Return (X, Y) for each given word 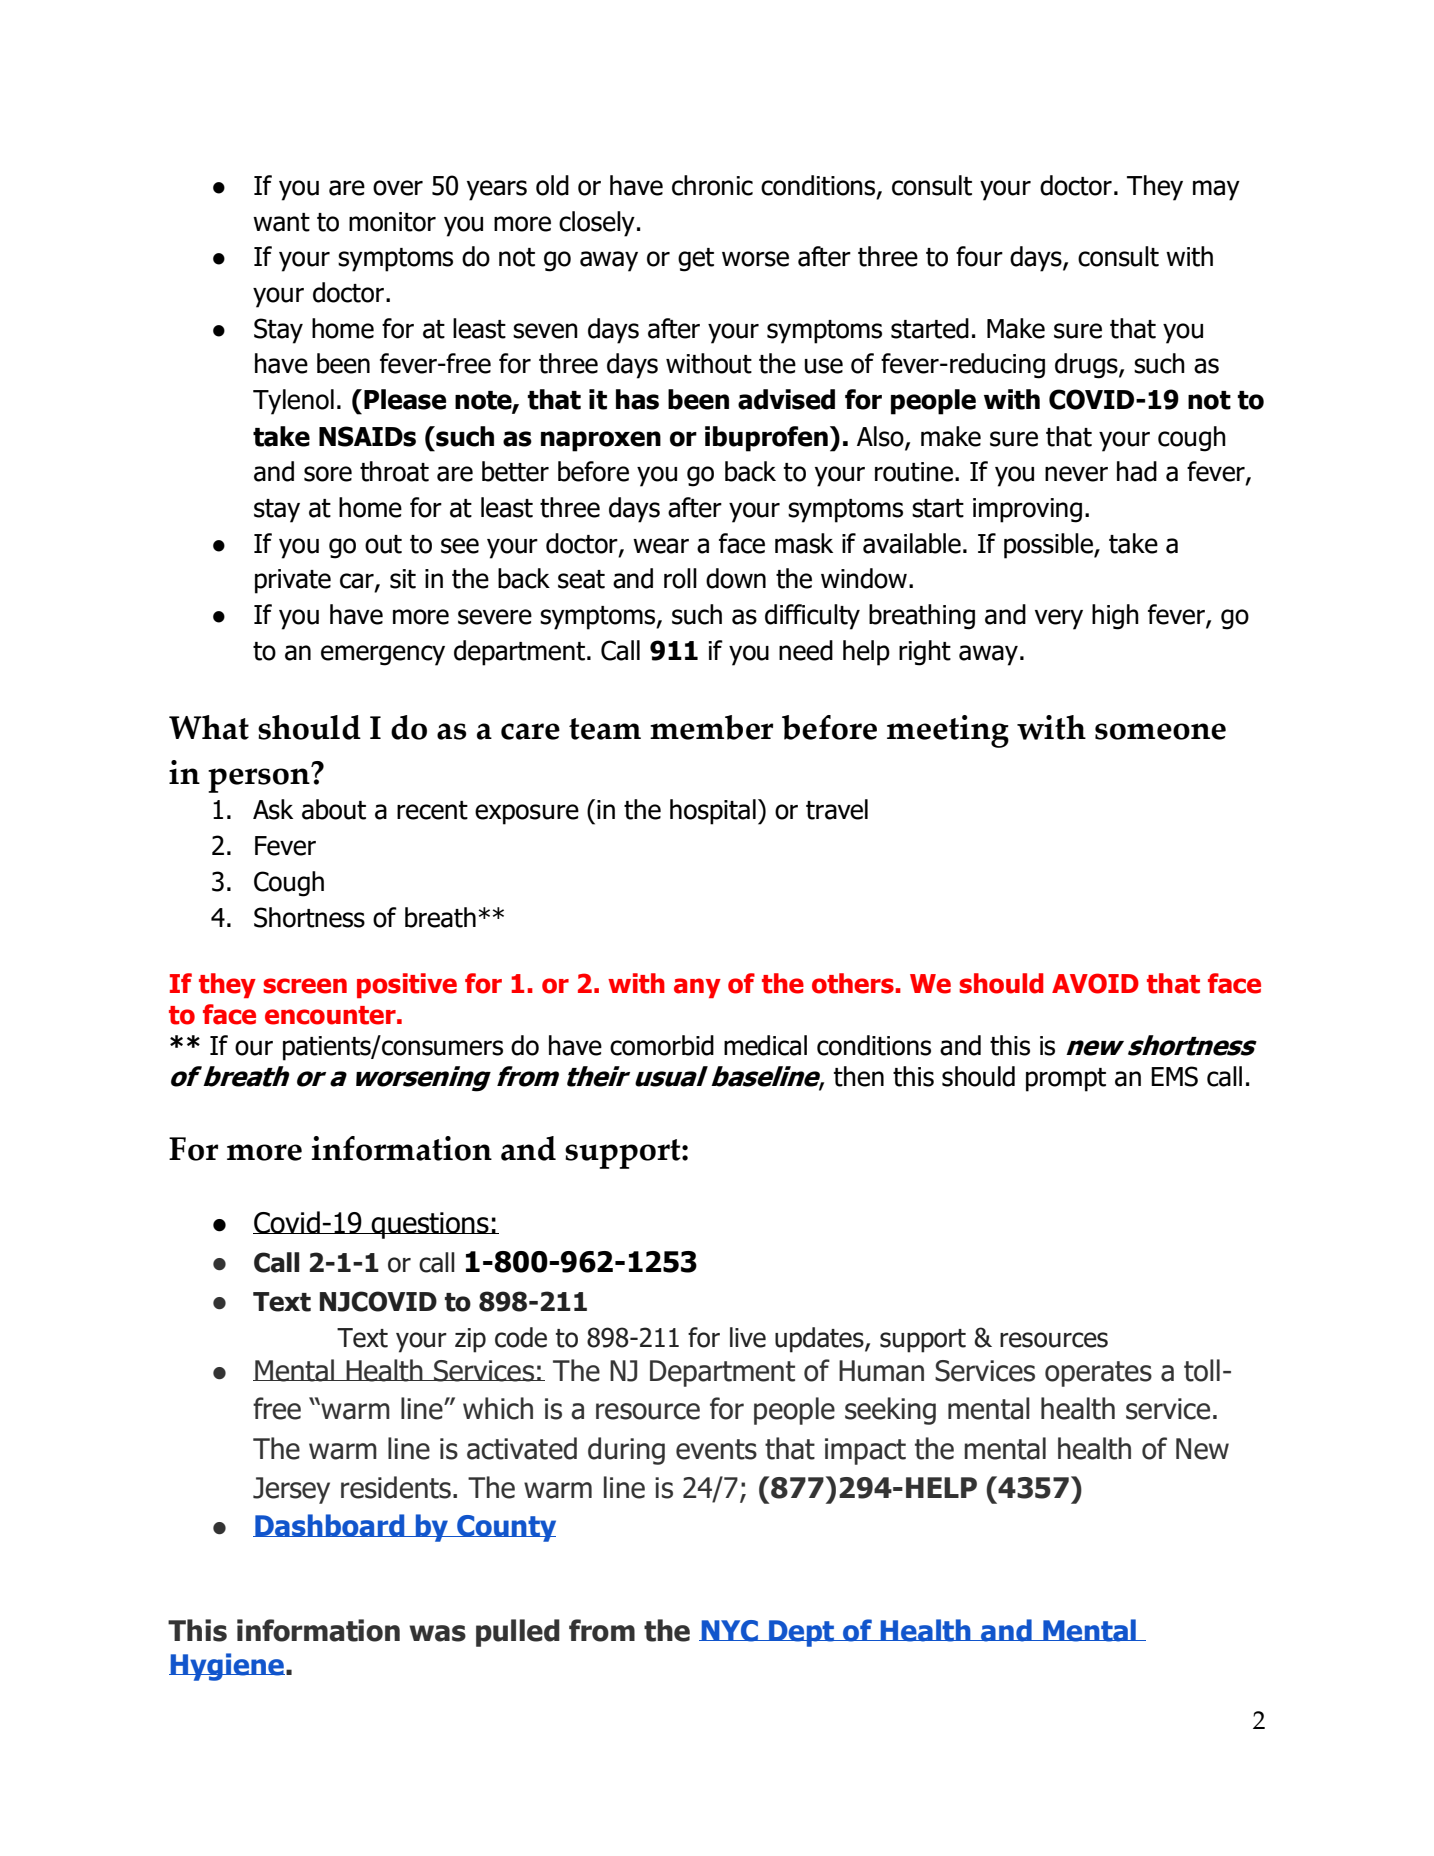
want (281, 222)
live (748, 1337)
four (979, 256)
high (1115, 617)
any (697, 988)
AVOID (1095, 983)
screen (305, 986)
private (293, 581)
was (437, 1633)
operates (1098, 1374)
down (736, 578)
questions (430, 1225)
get (696, 260)
